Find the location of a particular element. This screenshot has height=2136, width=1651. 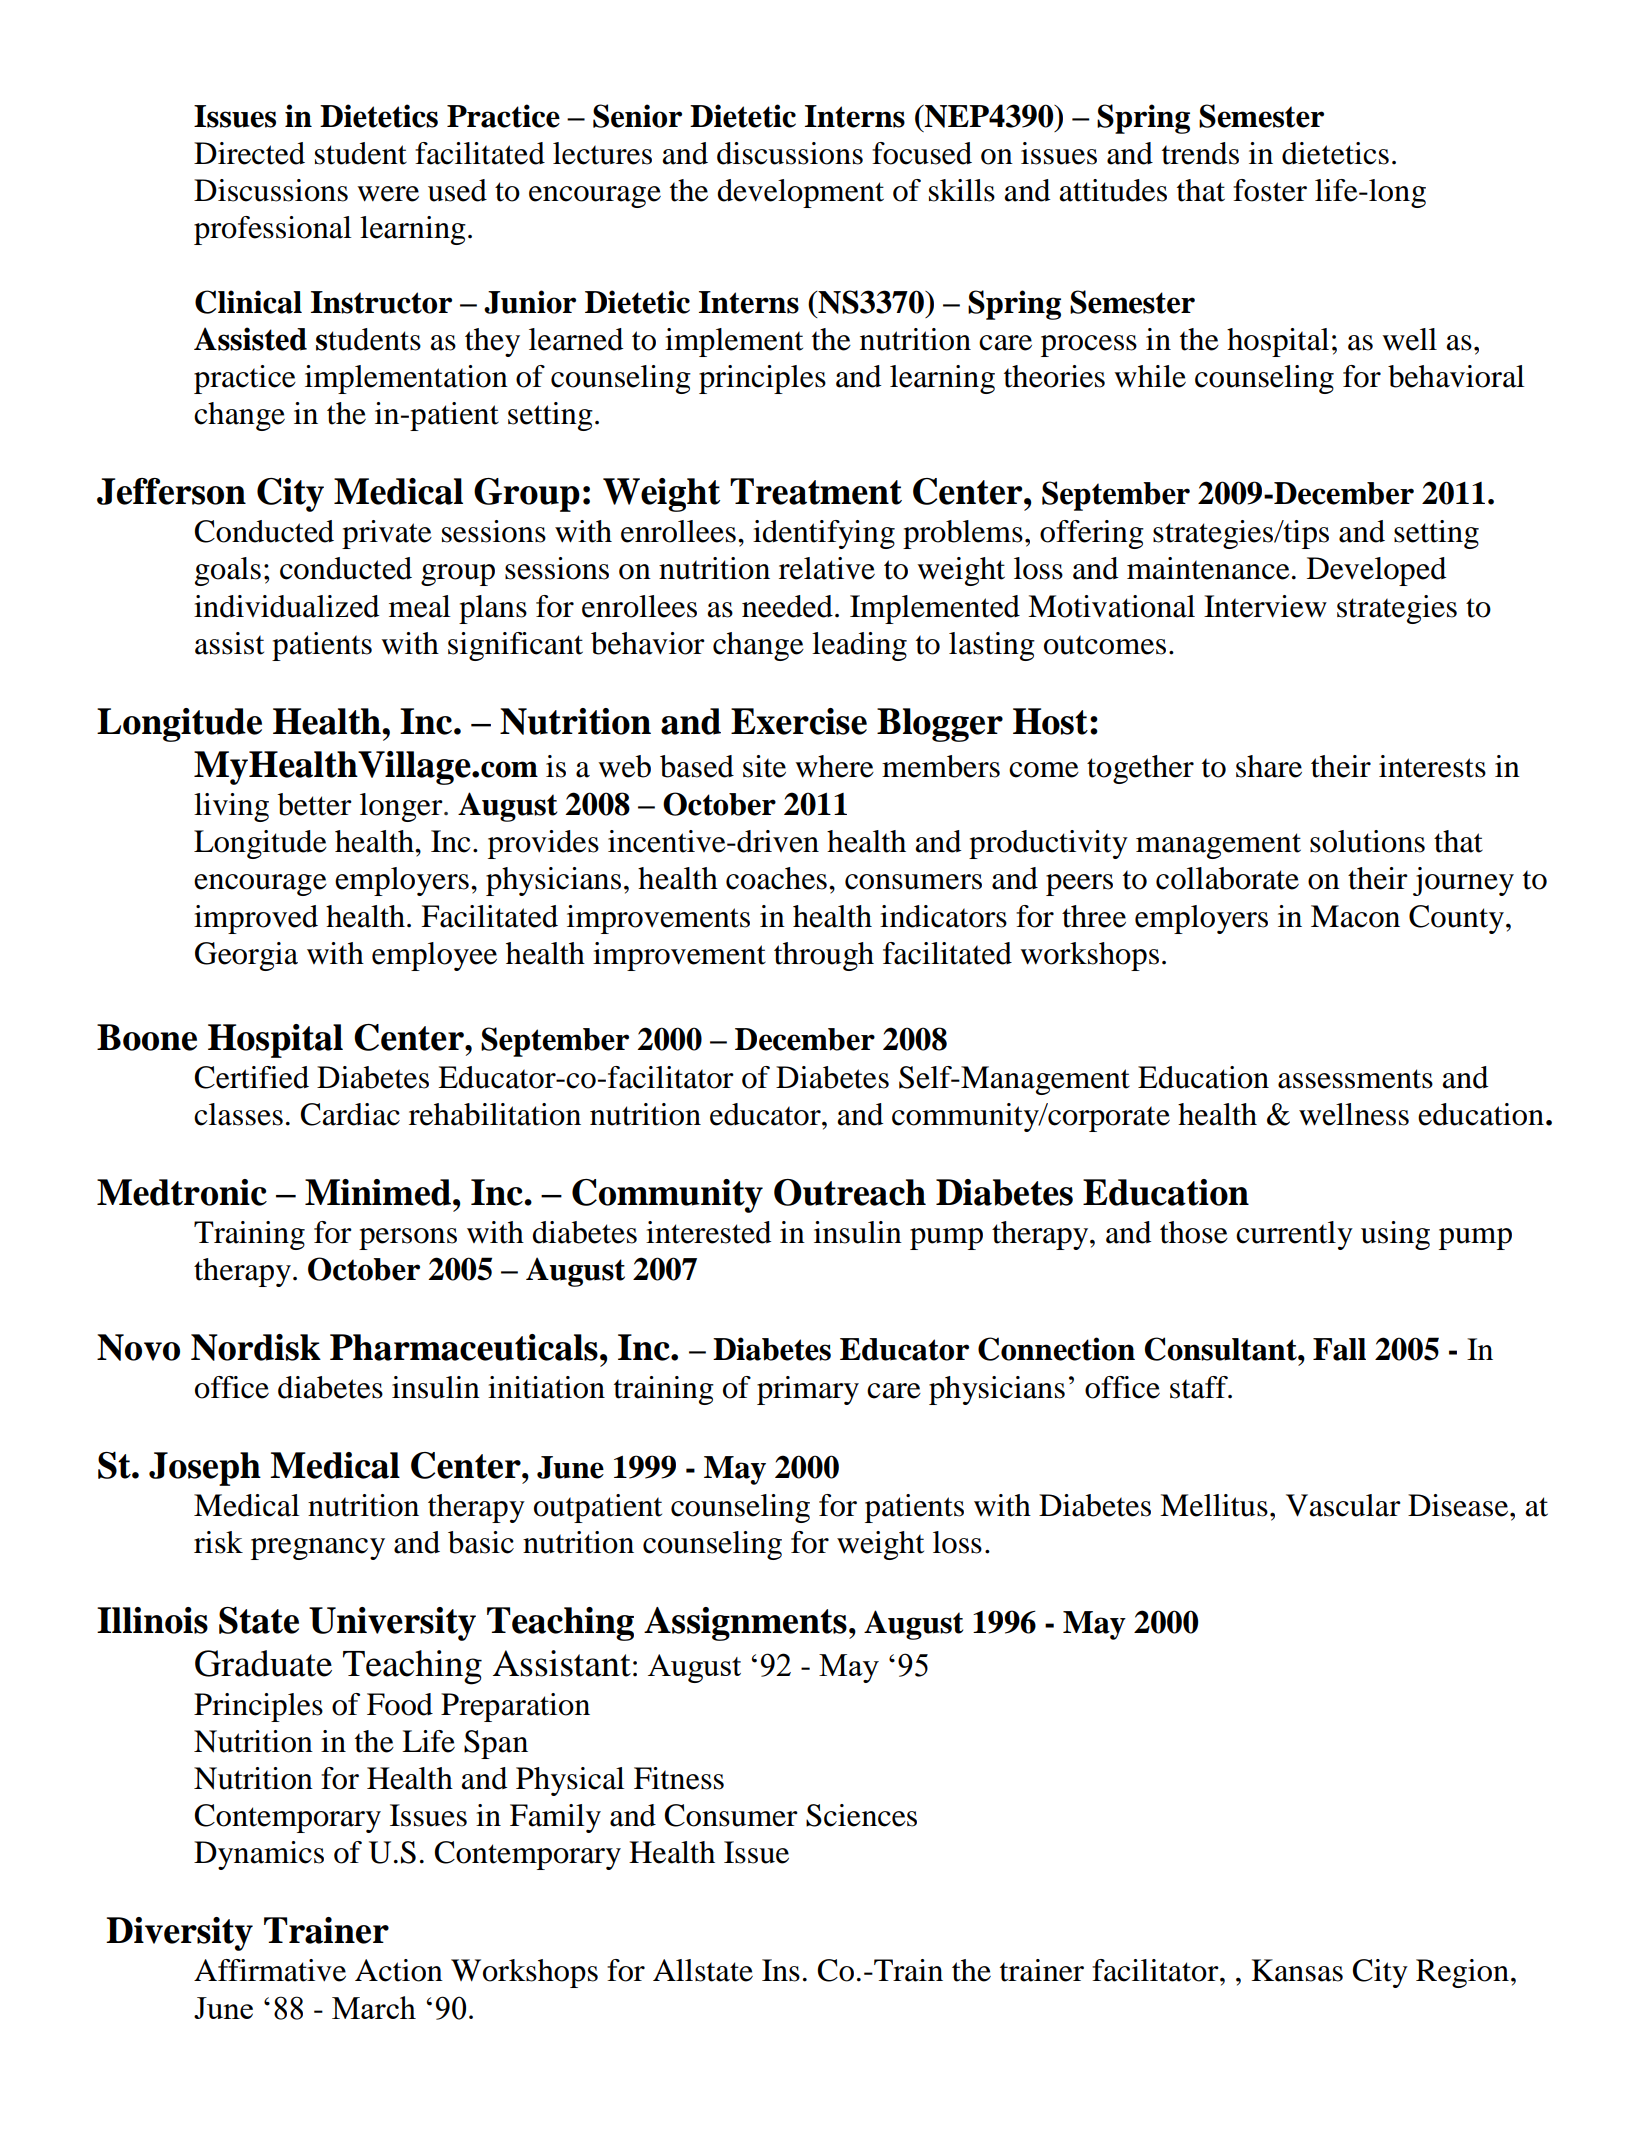

Outreach is located at coordinates (850, 1192).
